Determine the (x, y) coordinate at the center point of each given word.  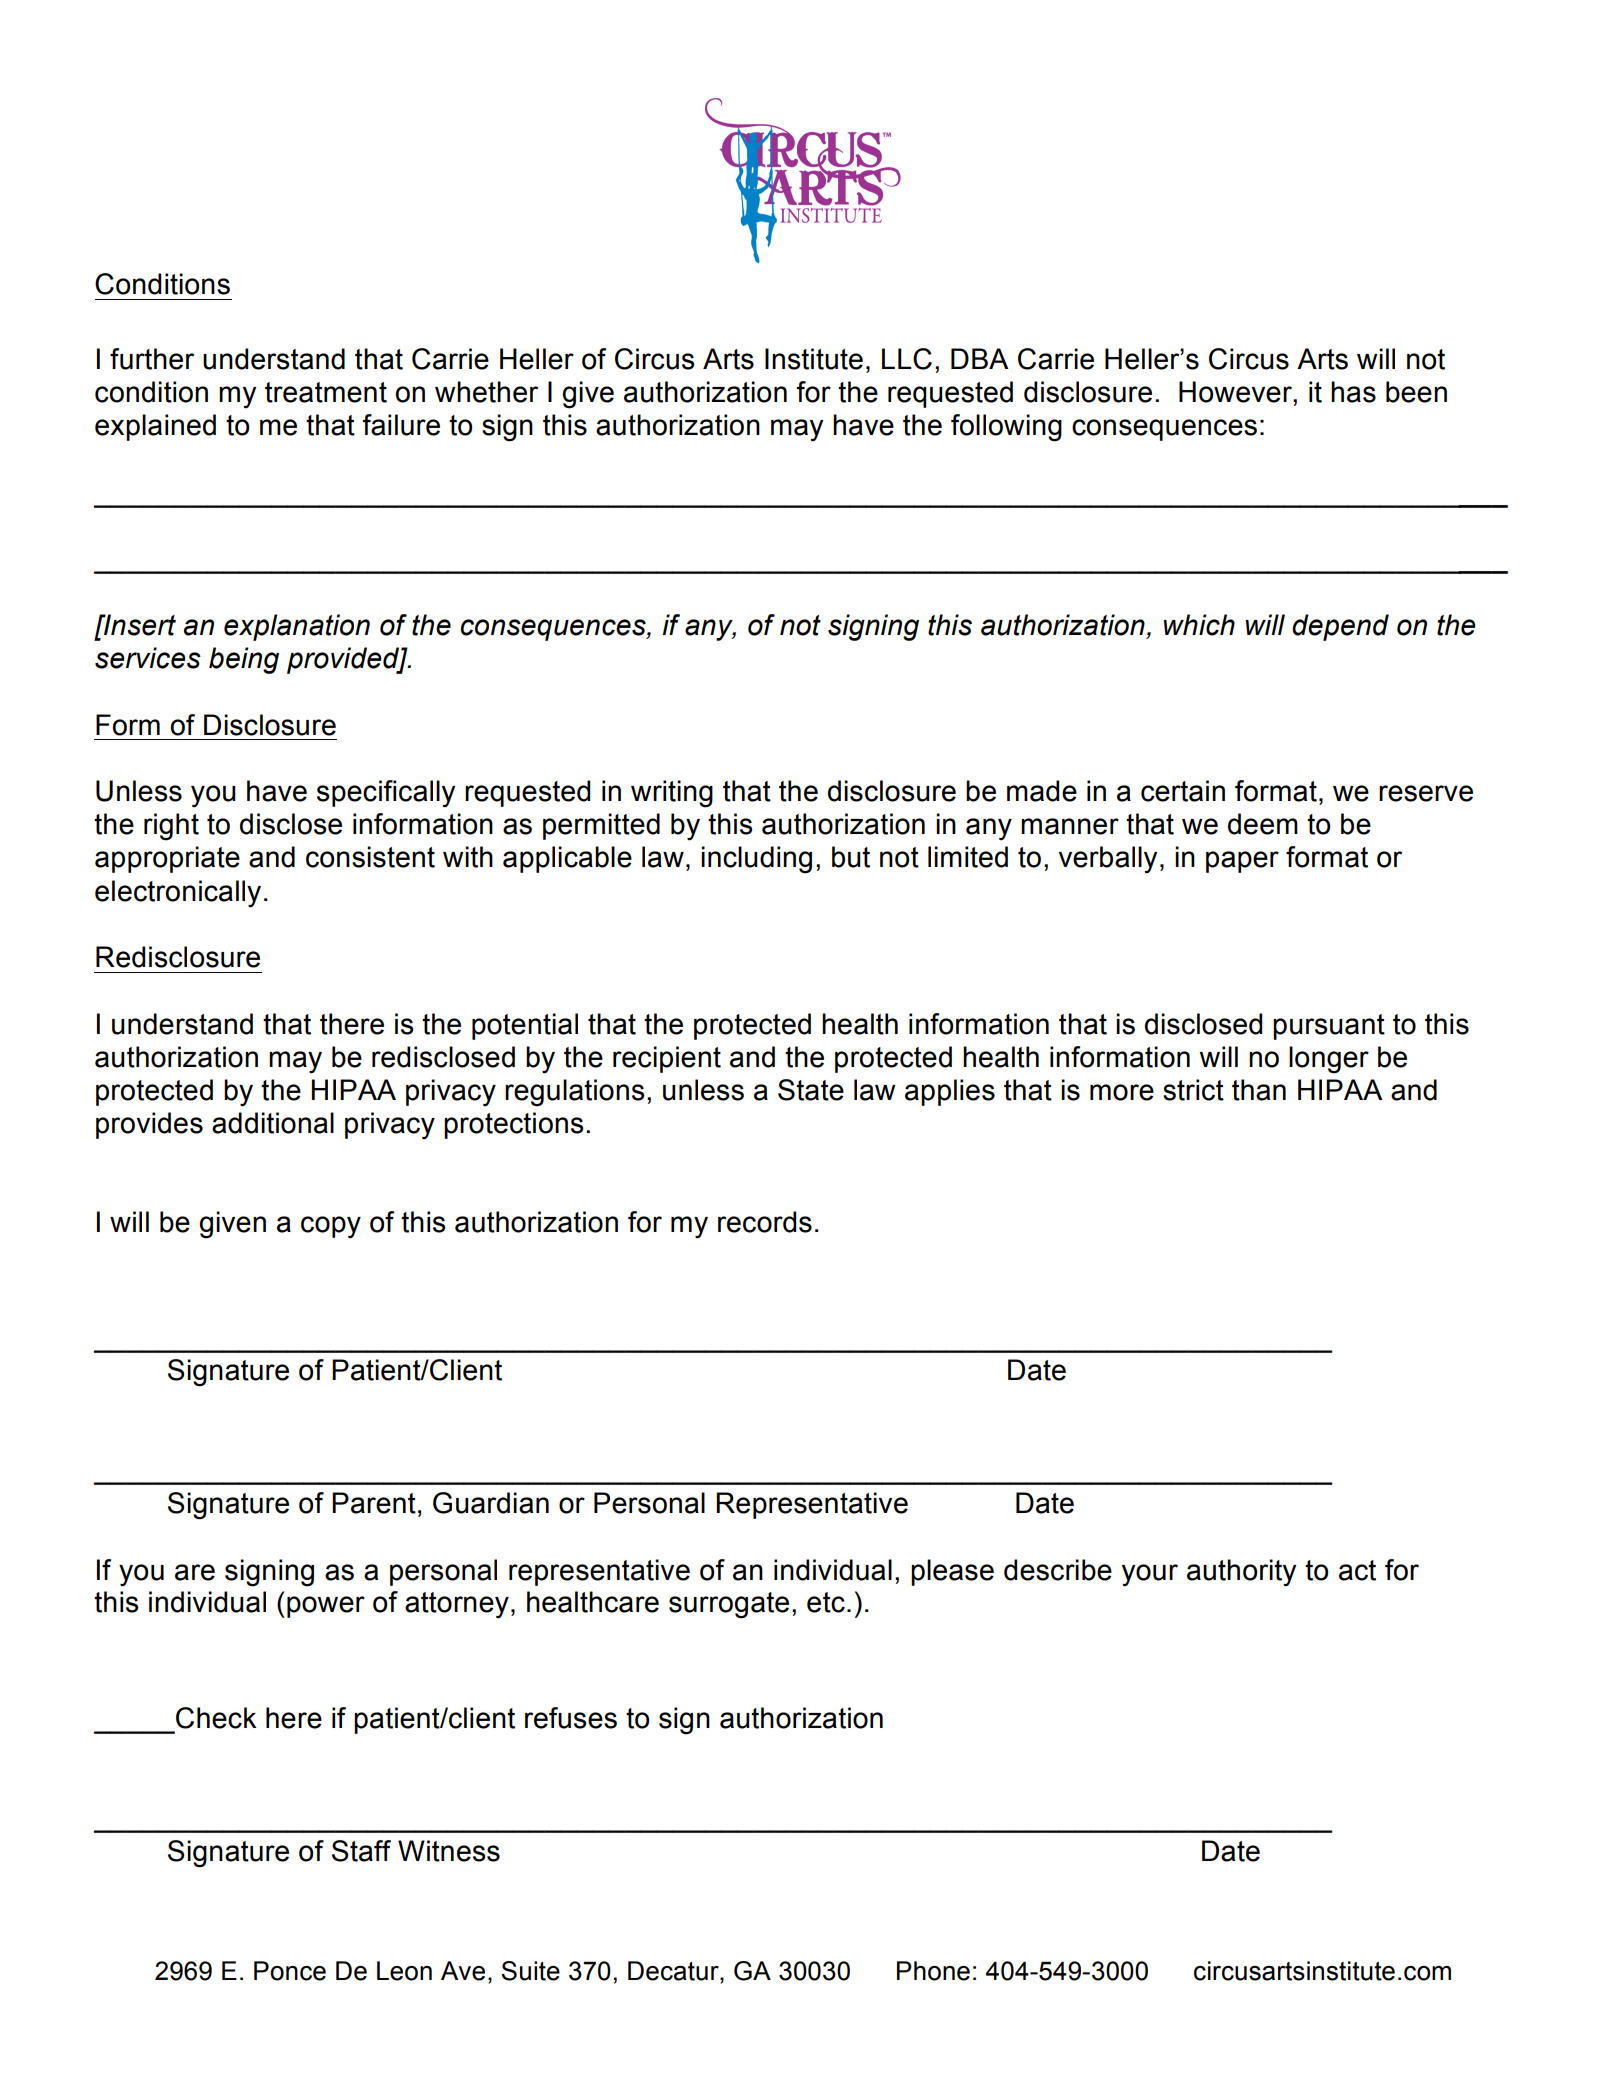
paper (1242, 862)
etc (826, 1602)
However (1236, 392)
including (756, 860)
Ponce (290, 1971)
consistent (370, 857)
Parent (374, 1503)
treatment (326, 392)
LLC (907, 359)
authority (1241, 1573)
